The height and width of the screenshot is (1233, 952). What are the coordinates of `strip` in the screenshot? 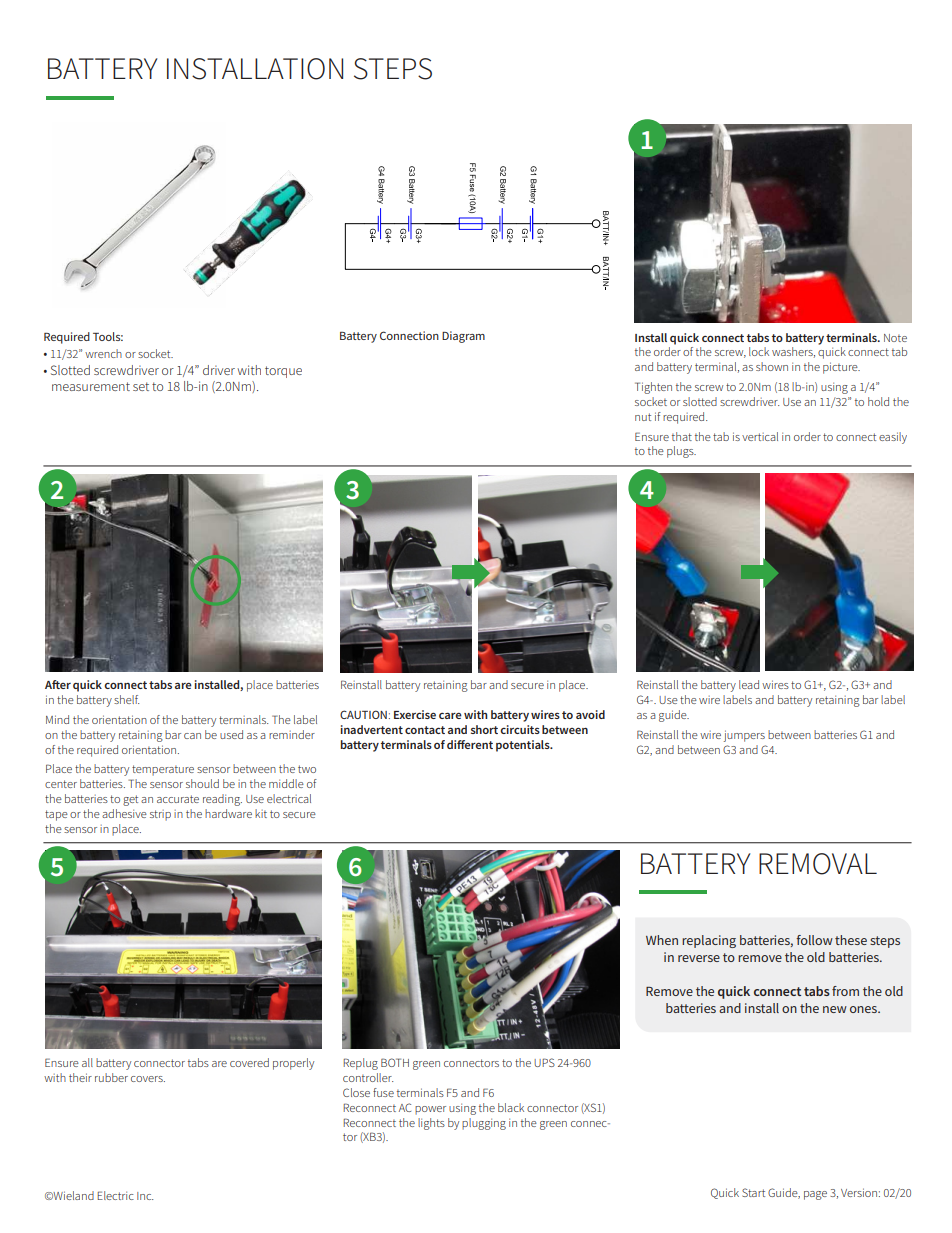 It's located at (160, 815).
